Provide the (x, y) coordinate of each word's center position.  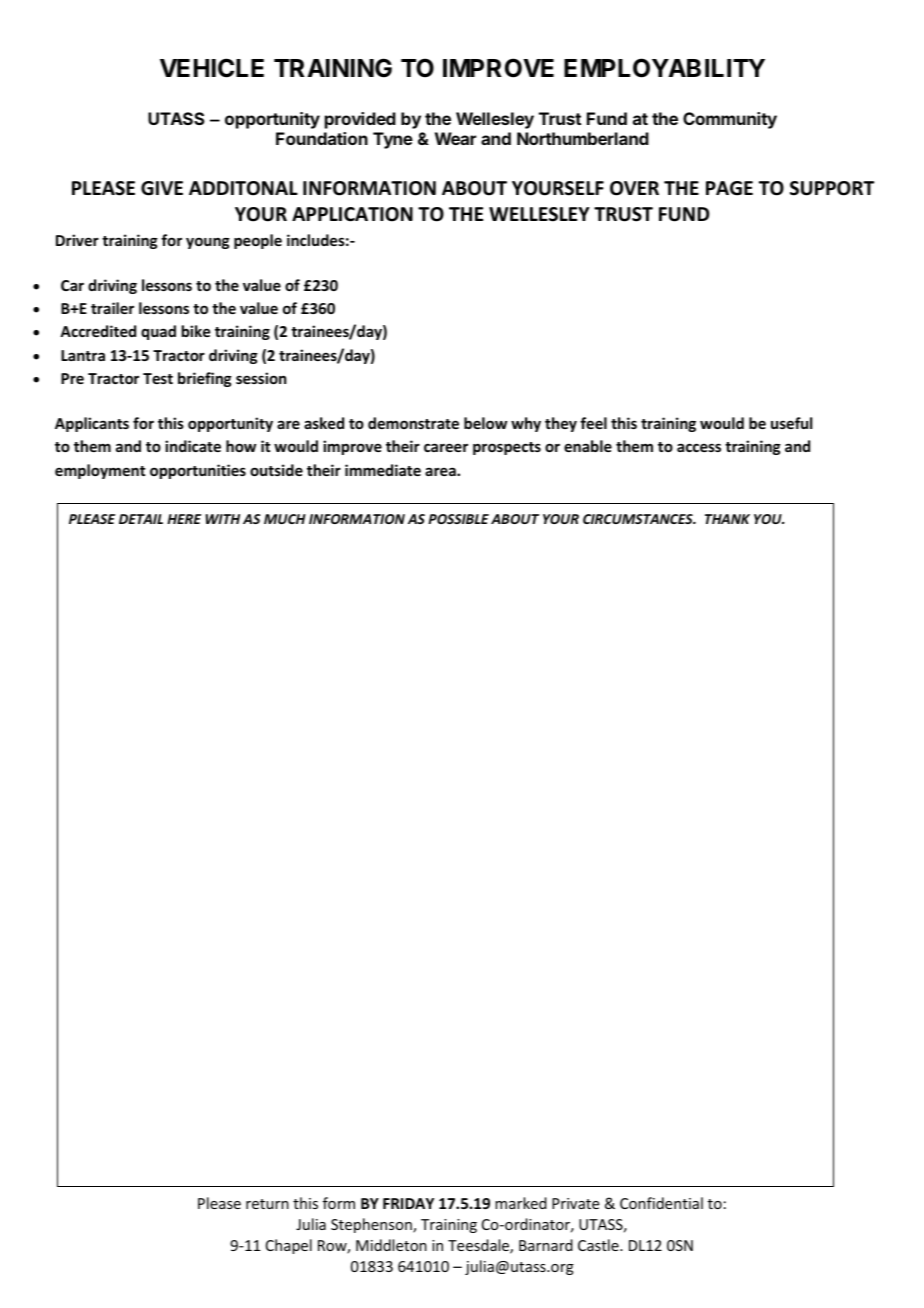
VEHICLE (212, 68)
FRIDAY (408, 1203)
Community (730, 120)
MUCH (285, 519)
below (485, 423)
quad (158, 332)
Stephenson (372, 1225)
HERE (184, 519)
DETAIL (141, 519)
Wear (455, 138)
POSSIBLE (458, 519)
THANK (727, 519)
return (267, 1204)
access (699, 447)
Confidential (661, 1203)
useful (791, 423)
